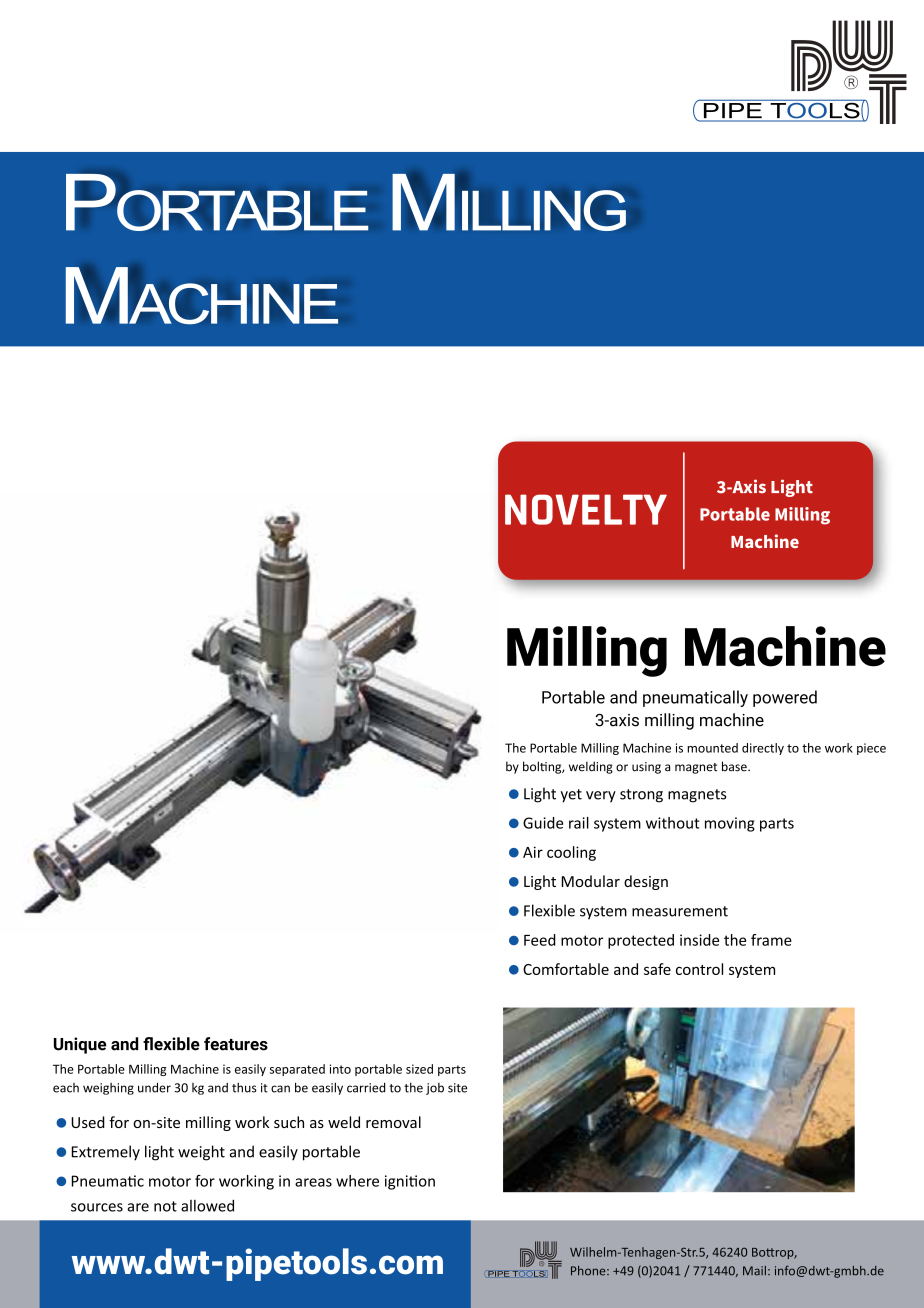  What do you see at coordinates (543, 823) in the image?
I see `Guide` at bounding box center [543, 823].
